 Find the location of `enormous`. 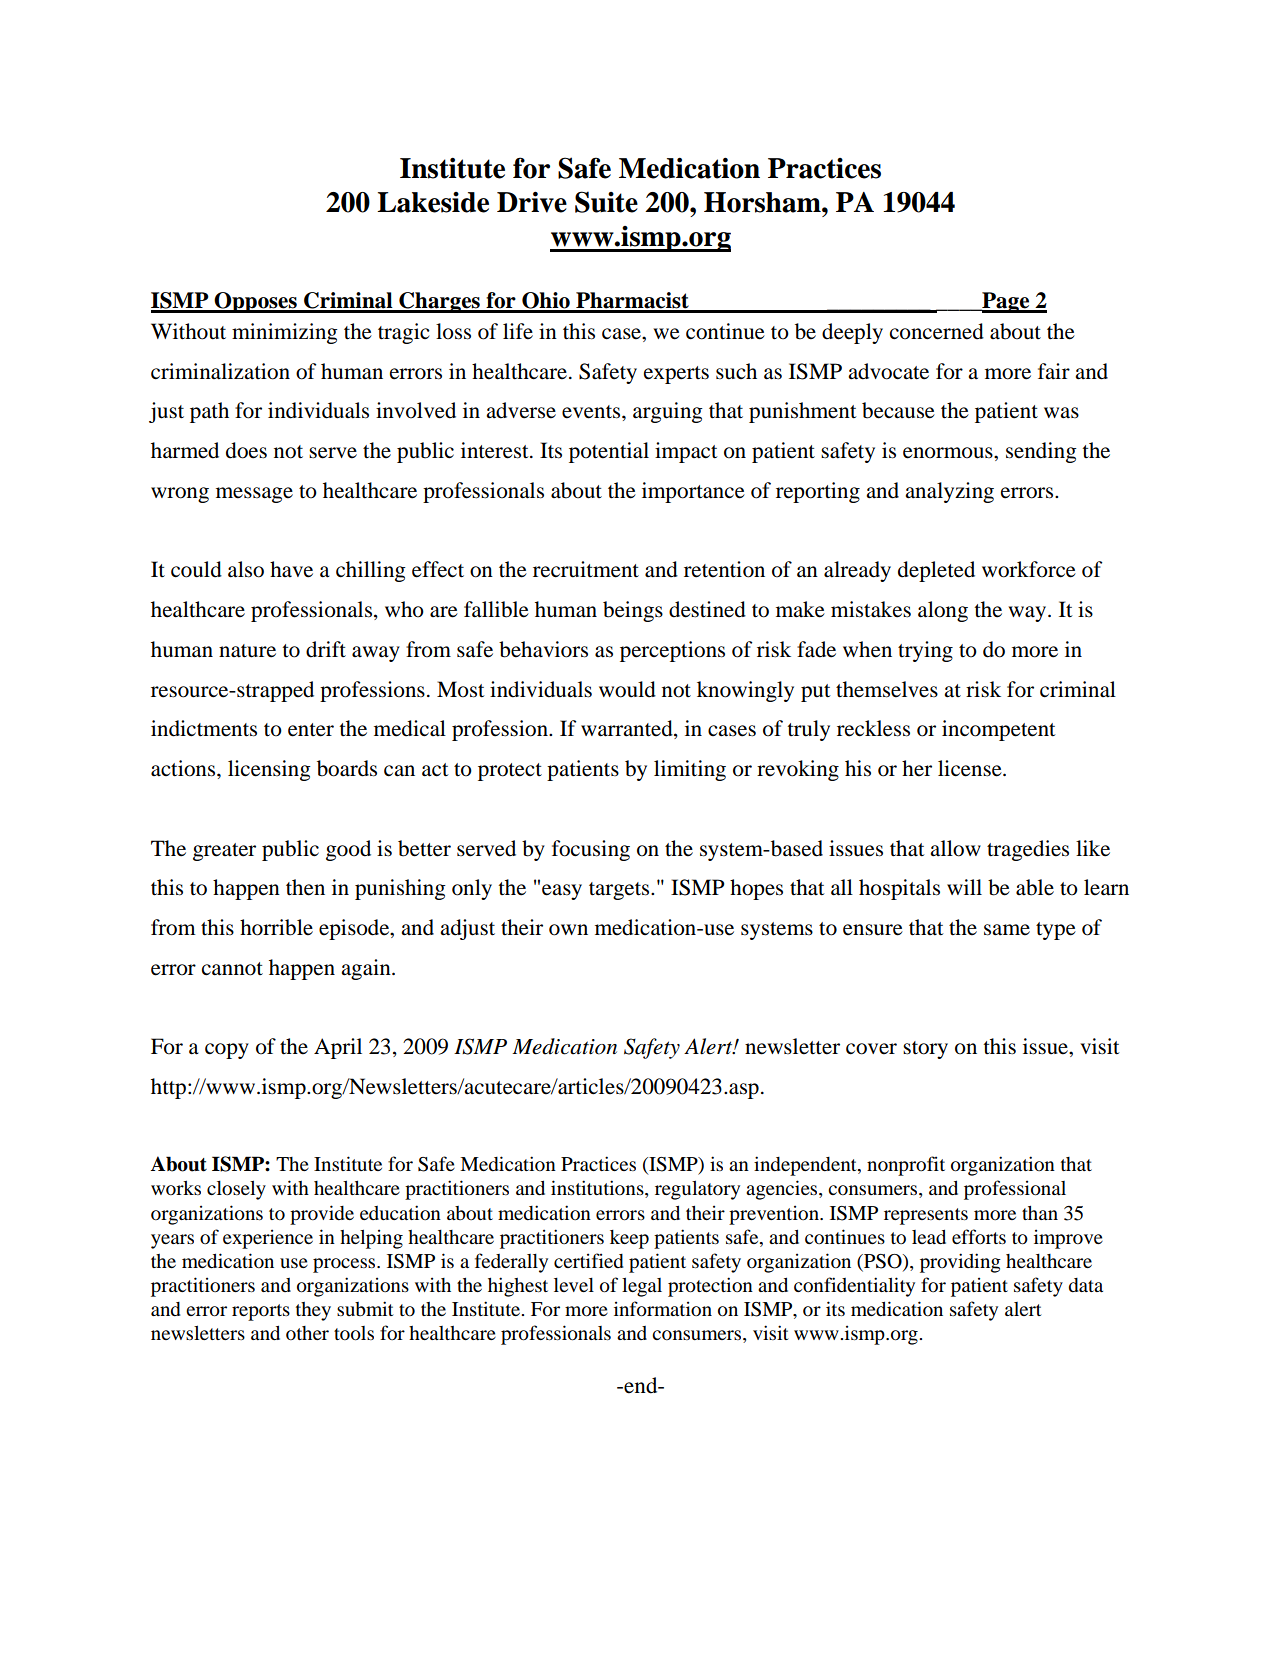

enormous is located at coordinates (949, 453).
